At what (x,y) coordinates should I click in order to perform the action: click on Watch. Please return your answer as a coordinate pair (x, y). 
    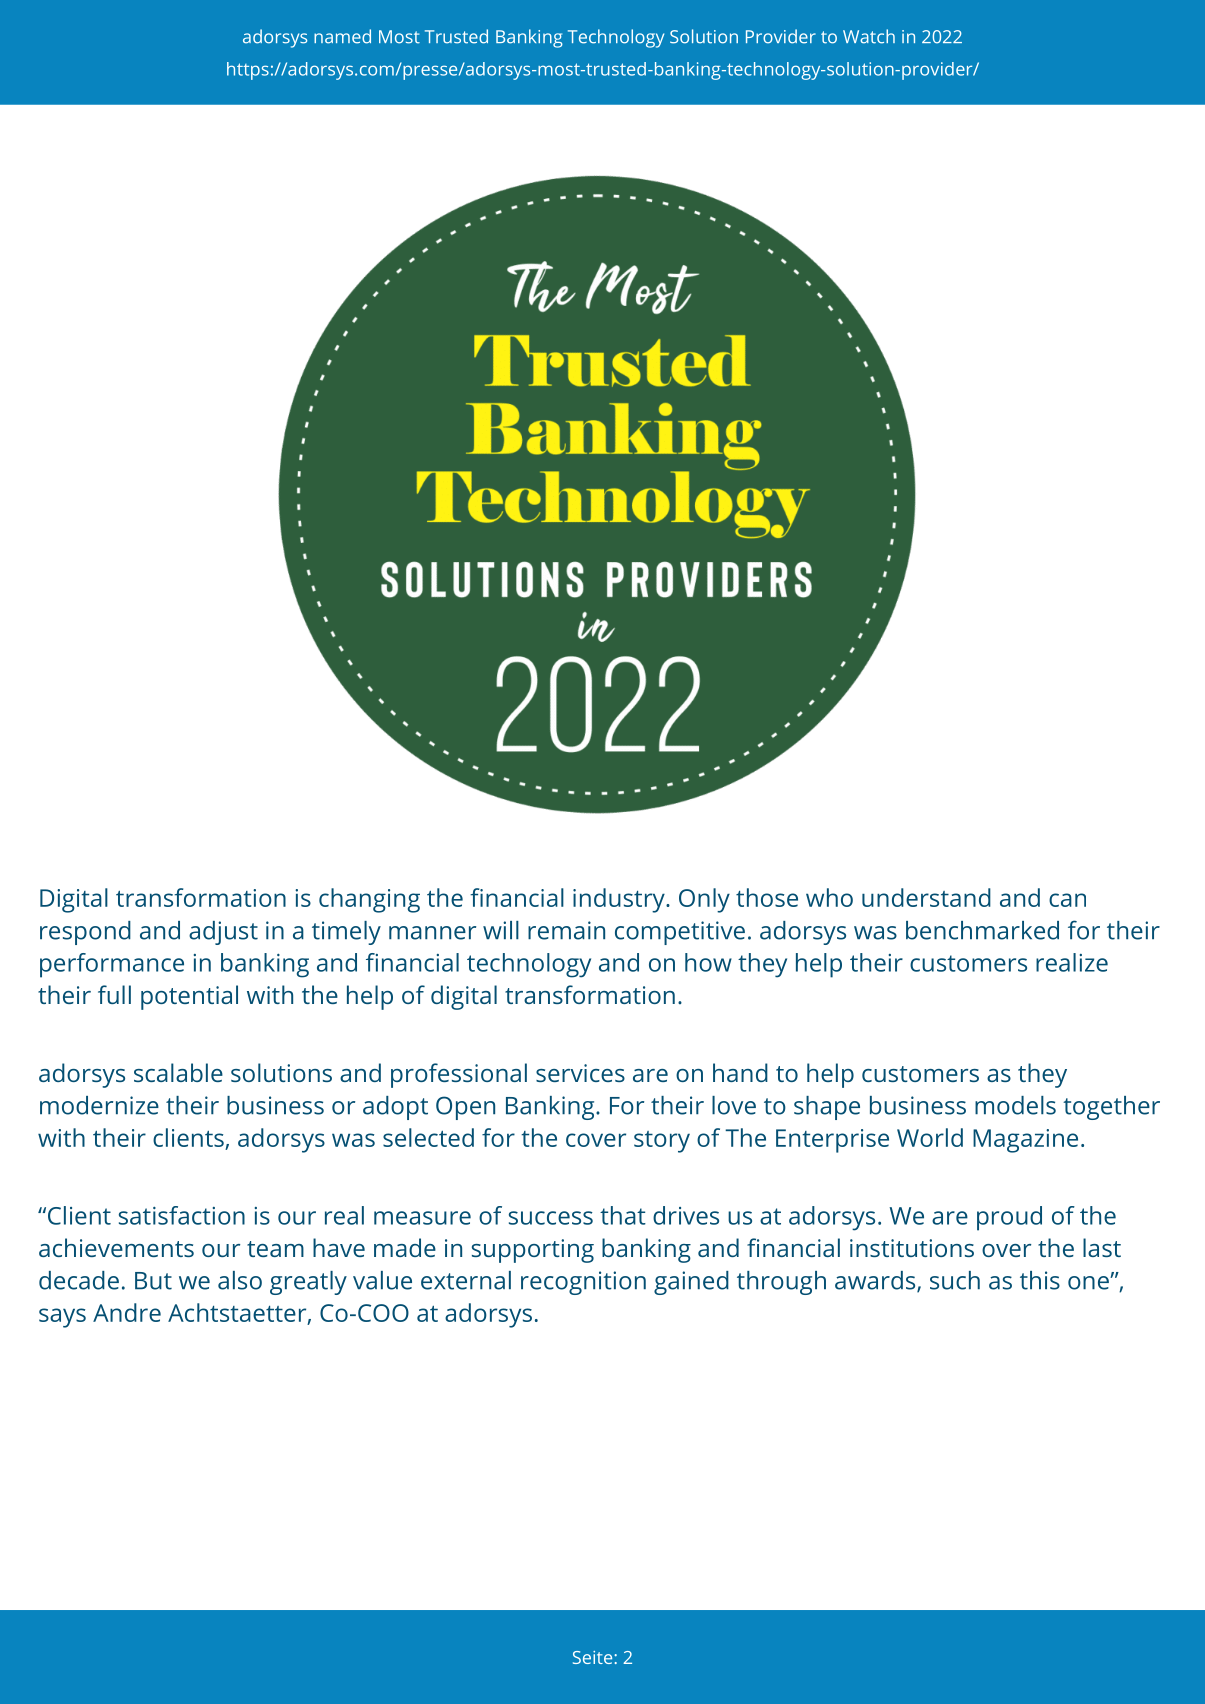
    Looking at the image, I should click on (869, 36).
